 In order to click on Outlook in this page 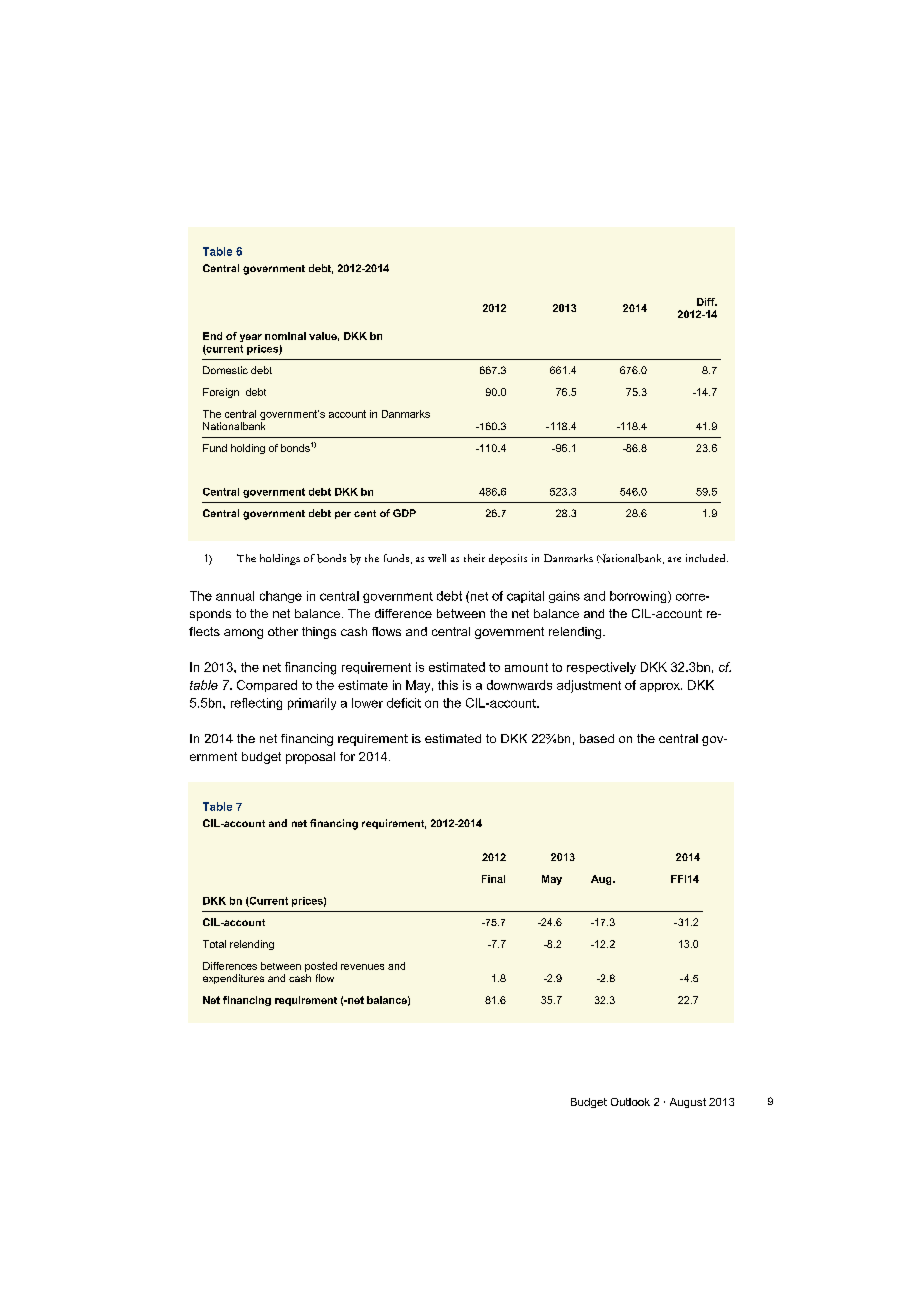, I will do `click(630, 1102)`.
